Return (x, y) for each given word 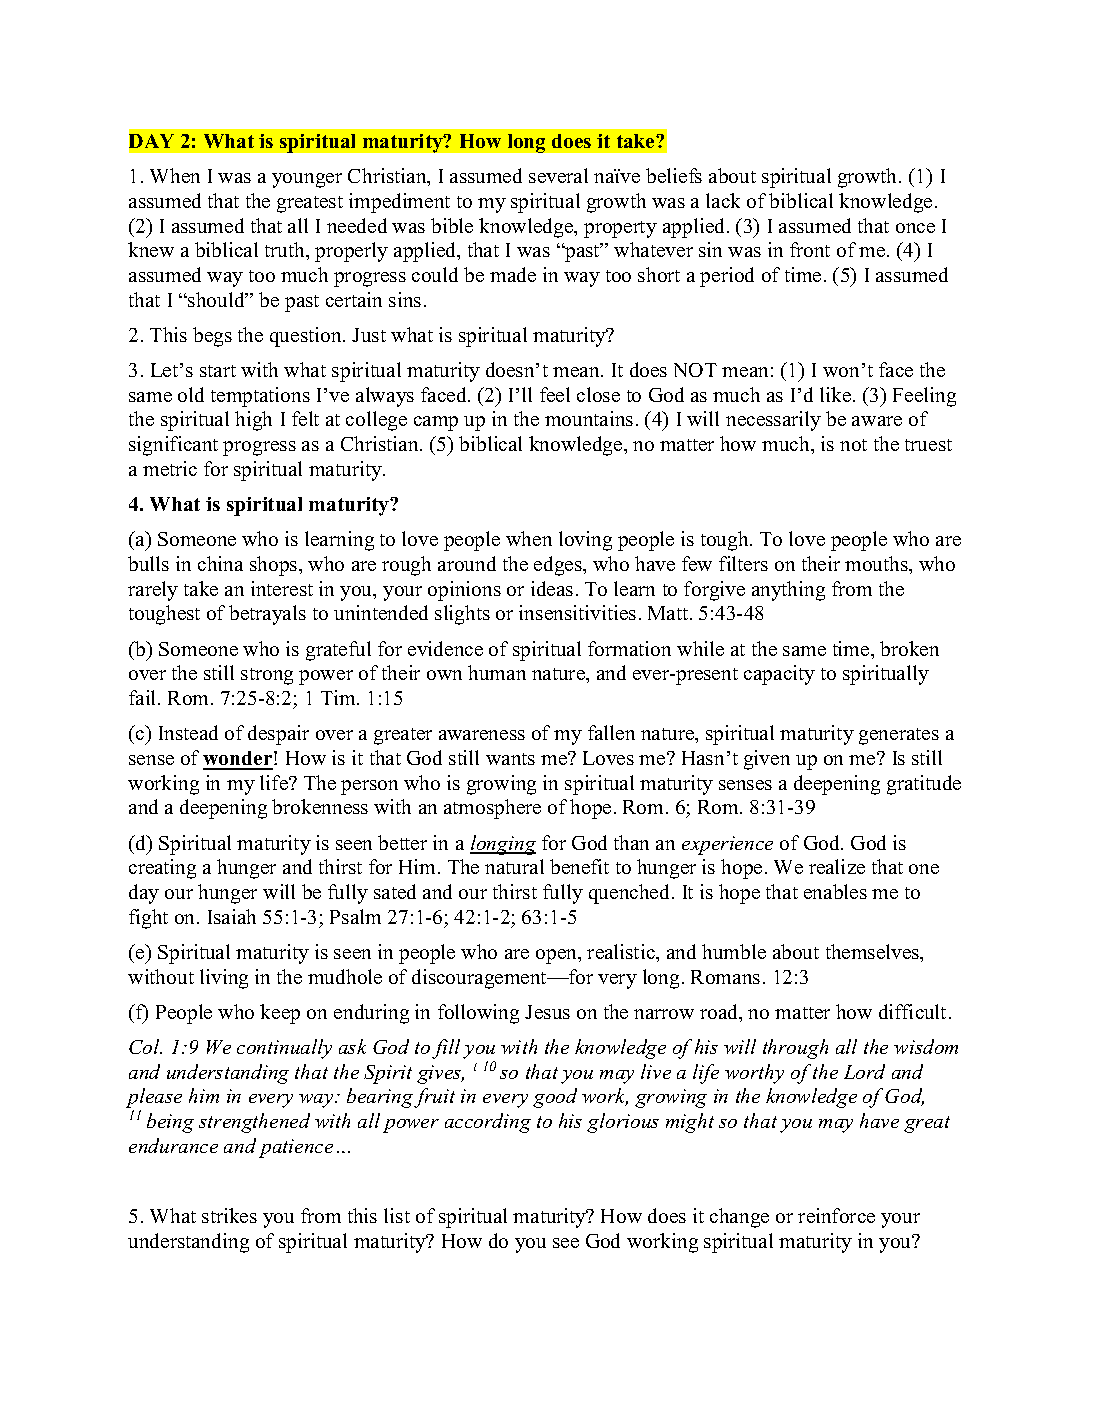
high (253, 421)
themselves (874, 953)
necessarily (773, 421)
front (810, 249)
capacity (779, 675)
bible (452, 225)
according (488, 1123)
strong (267, 676)
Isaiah (232, 916)
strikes (229, 1215)
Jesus (547, 1012)
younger (307, 180)
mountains (589, 418)
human (497, 672)
